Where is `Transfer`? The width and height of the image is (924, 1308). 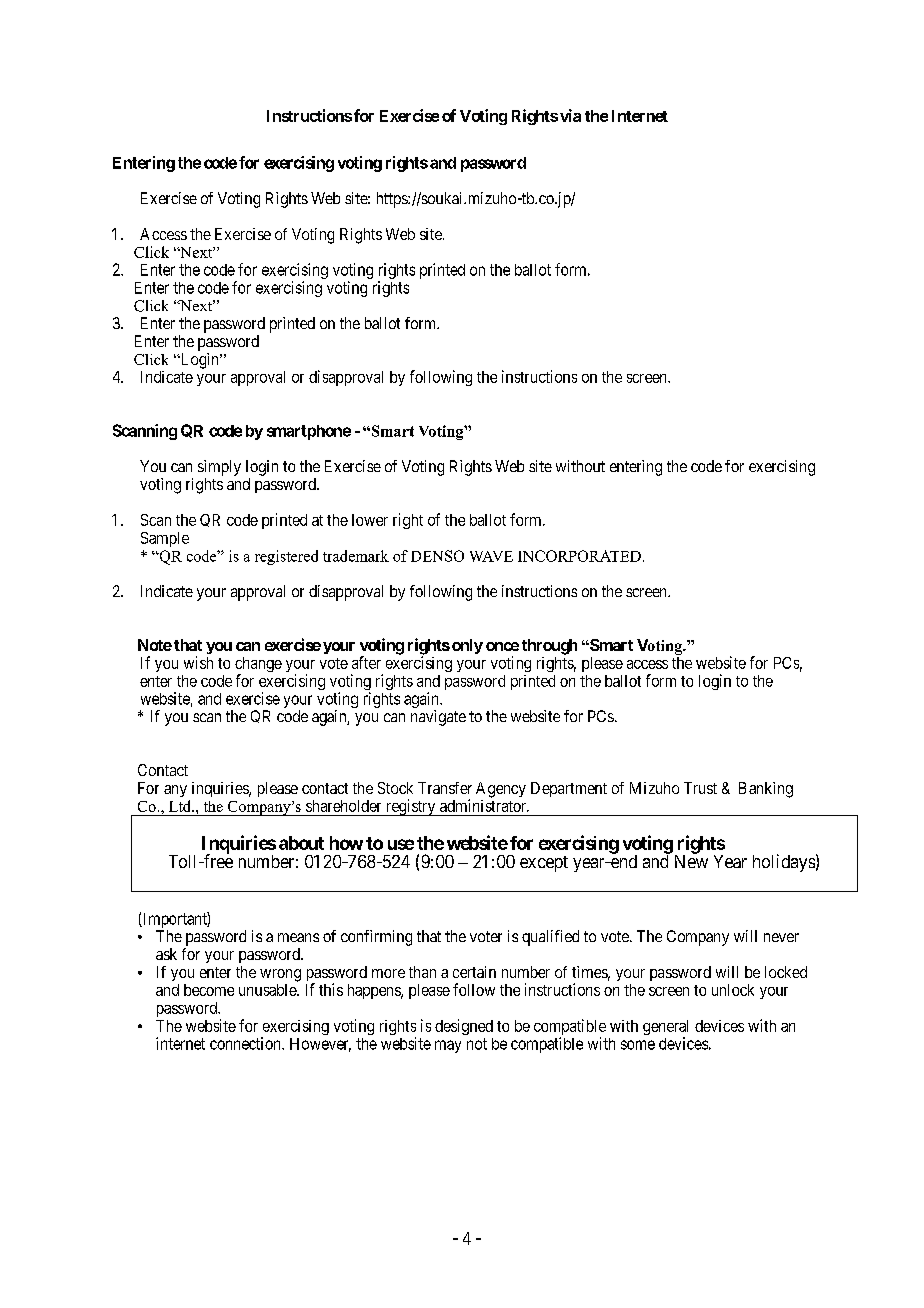
Transfer is located at coordinates (445, 788).
